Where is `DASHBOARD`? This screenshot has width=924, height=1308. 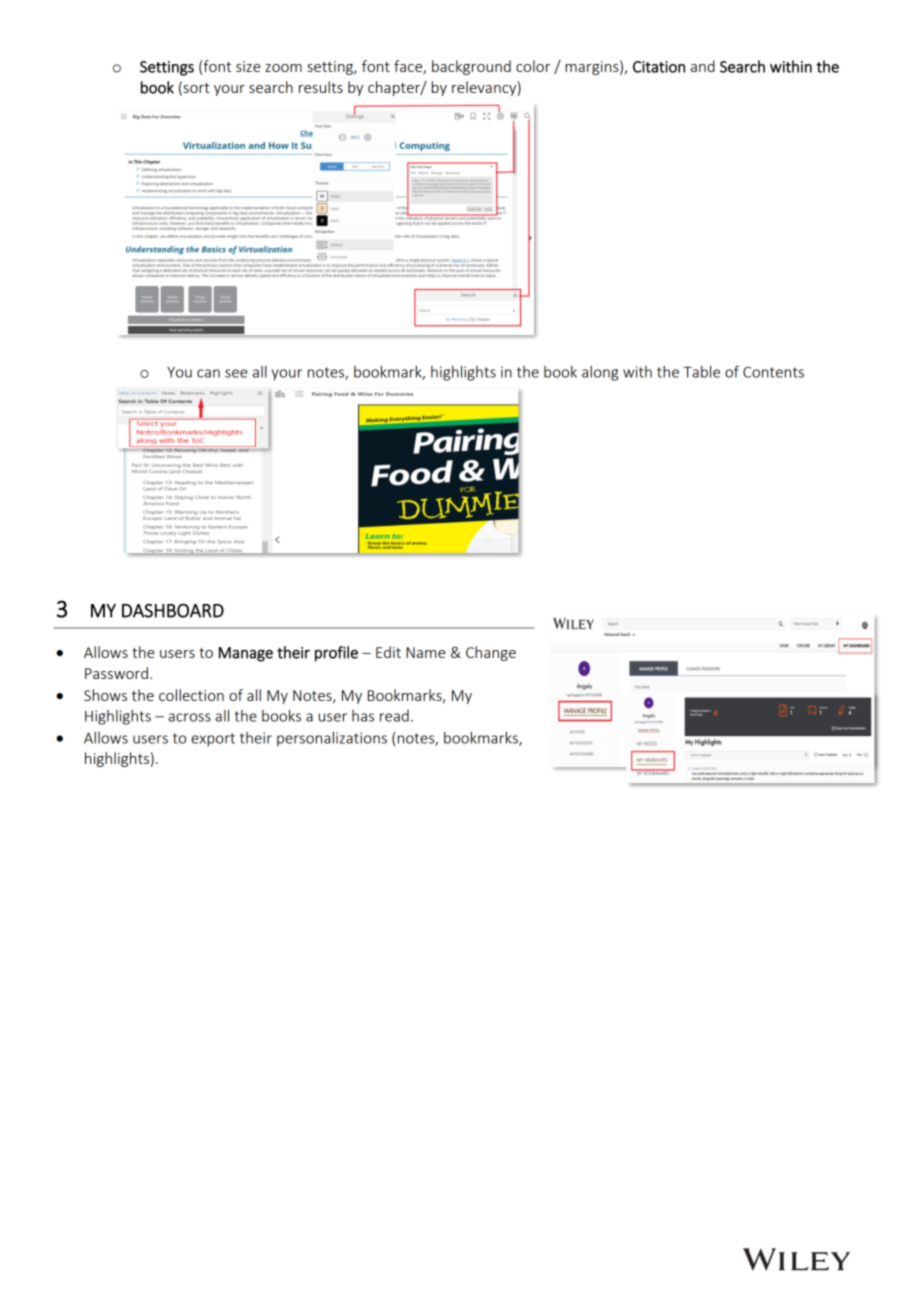 DASHBOARD is located at coordinates (173, 610).
